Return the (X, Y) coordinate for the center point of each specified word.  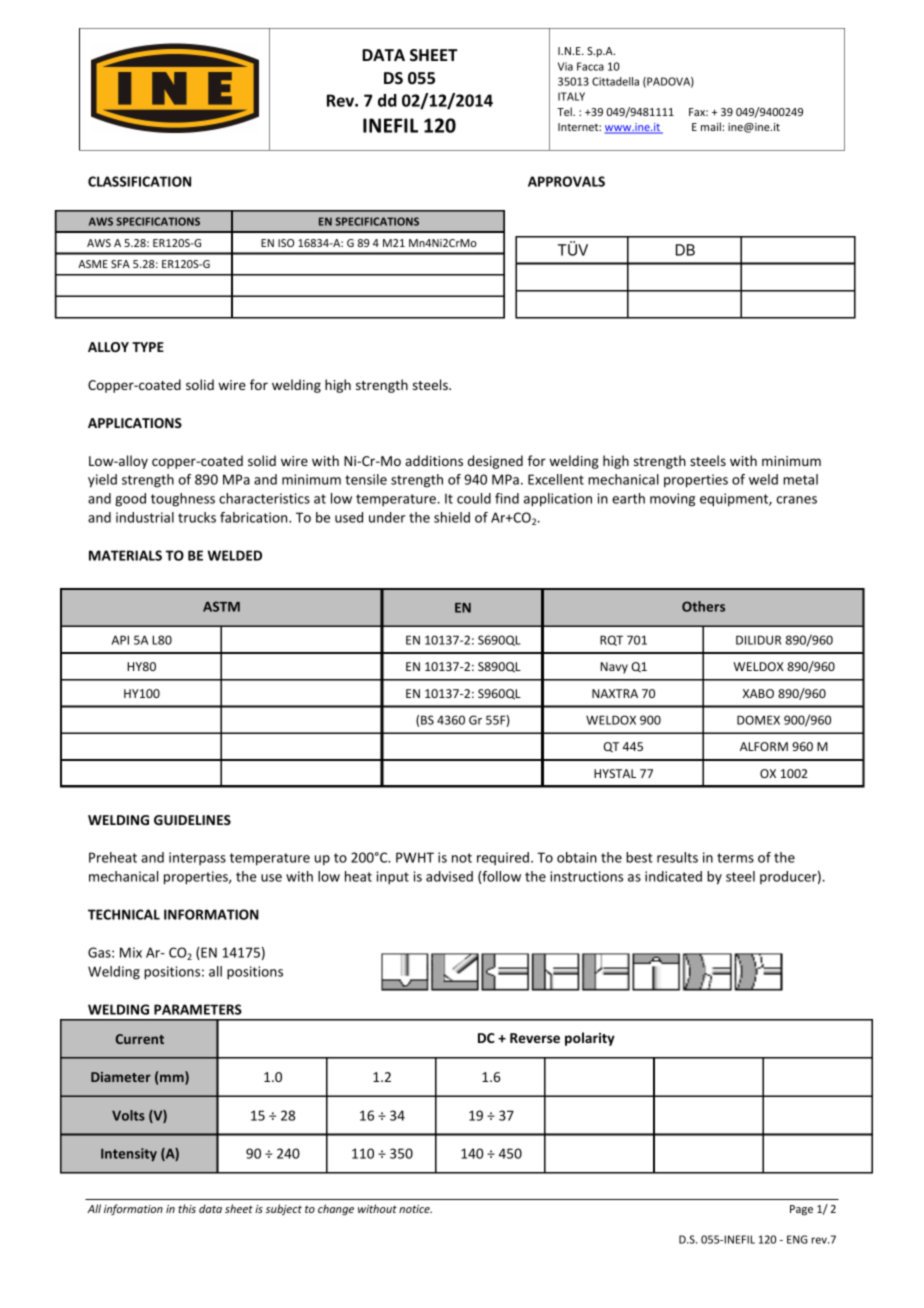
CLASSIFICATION (139, 181)
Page (801, 1210)
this (187, 1208)
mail (712, 126)
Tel (565, 111)
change (336, 1210)
